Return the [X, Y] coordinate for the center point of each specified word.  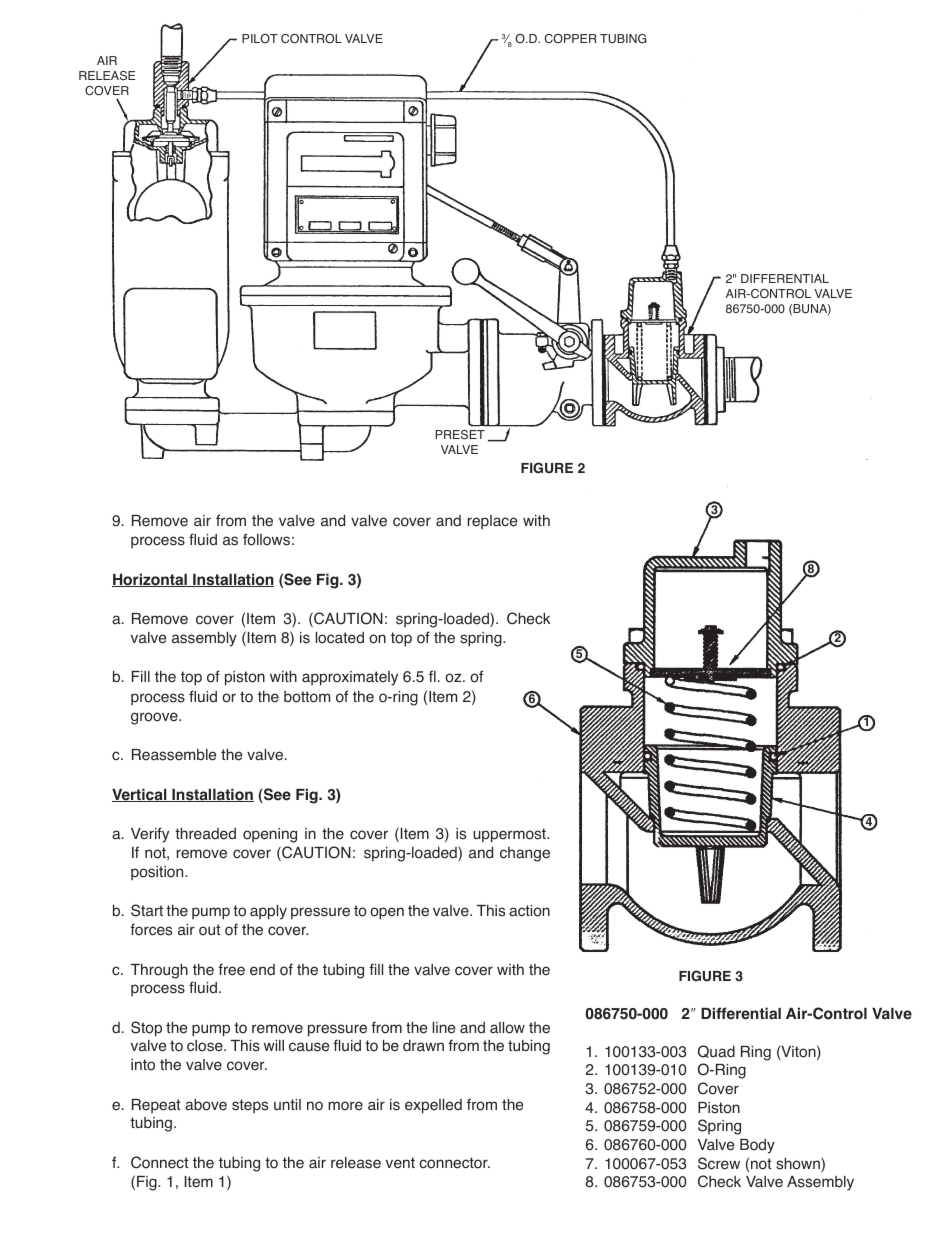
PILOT [260, 39]
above [206, 1105]
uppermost [510, 835]
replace [492, 522]
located [340, 638]
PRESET [460, 435]
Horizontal [150, 580]
